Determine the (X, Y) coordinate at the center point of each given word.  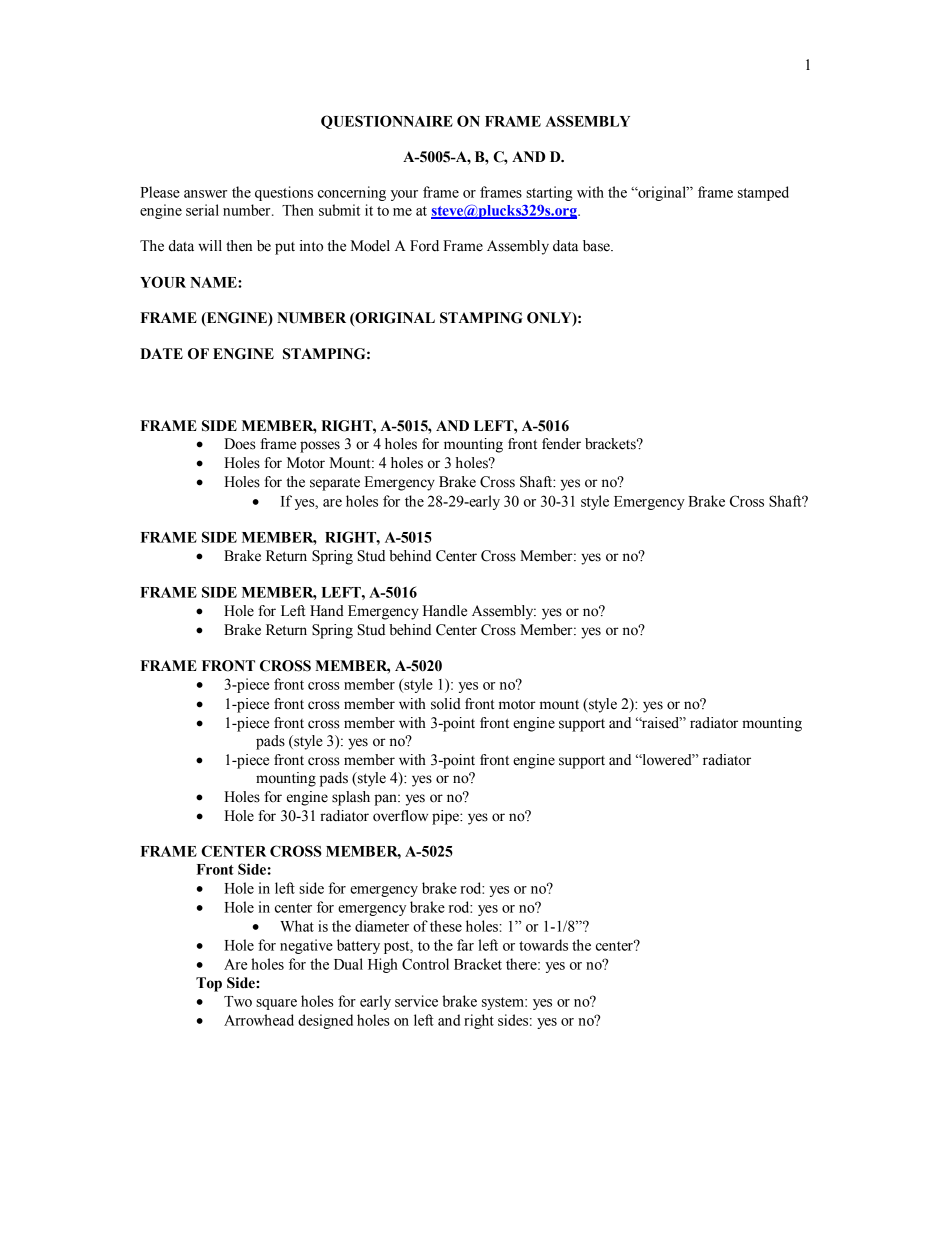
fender (561, 444)
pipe (446, 817)
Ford (424, 246)
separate (335, 484)
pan (386, 800)
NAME (214, 282)
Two (238, 1001)
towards (543, 945)
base (597, 246)
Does (239, 444)
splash (351, 798)
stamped (763, 193)
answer (205, 194)
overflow (400, 816)
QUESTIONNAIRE (387, 122)
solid (446, 704)
